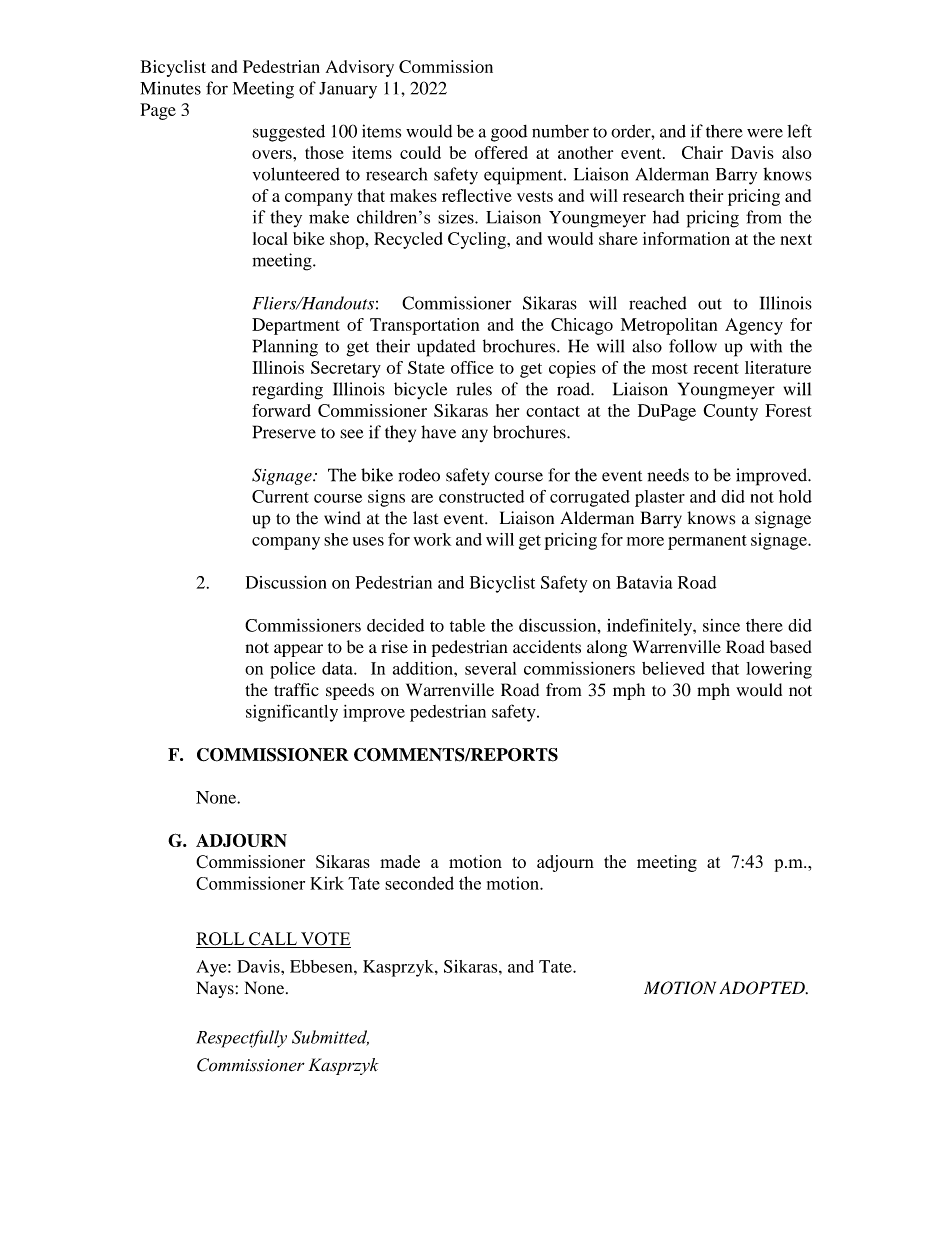 The width and height of the image is (952, 1233). Describe the element at coordinates (474, 389) in the image. I see `rules` at that location.
